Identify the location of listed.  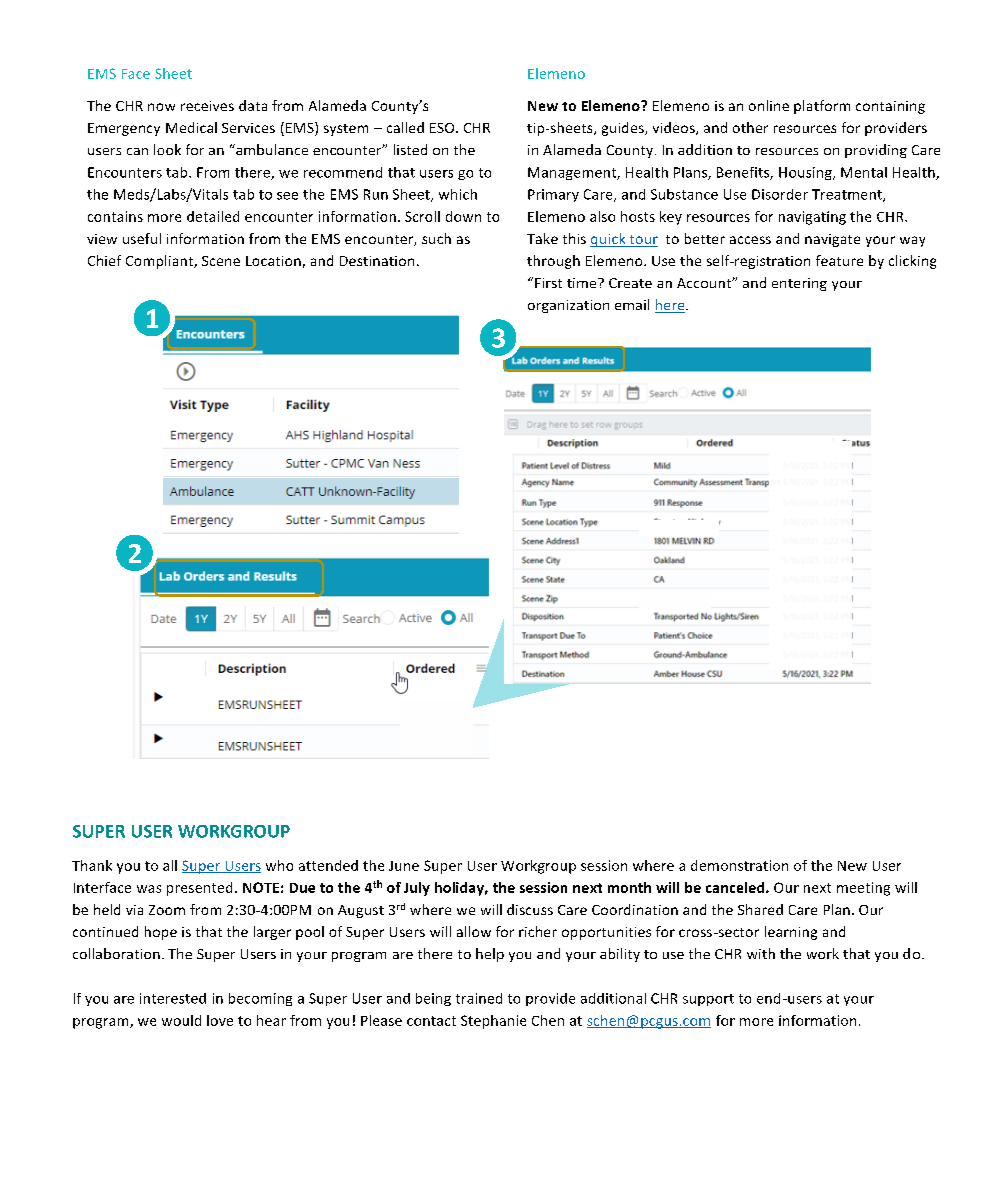
(410, 149).
